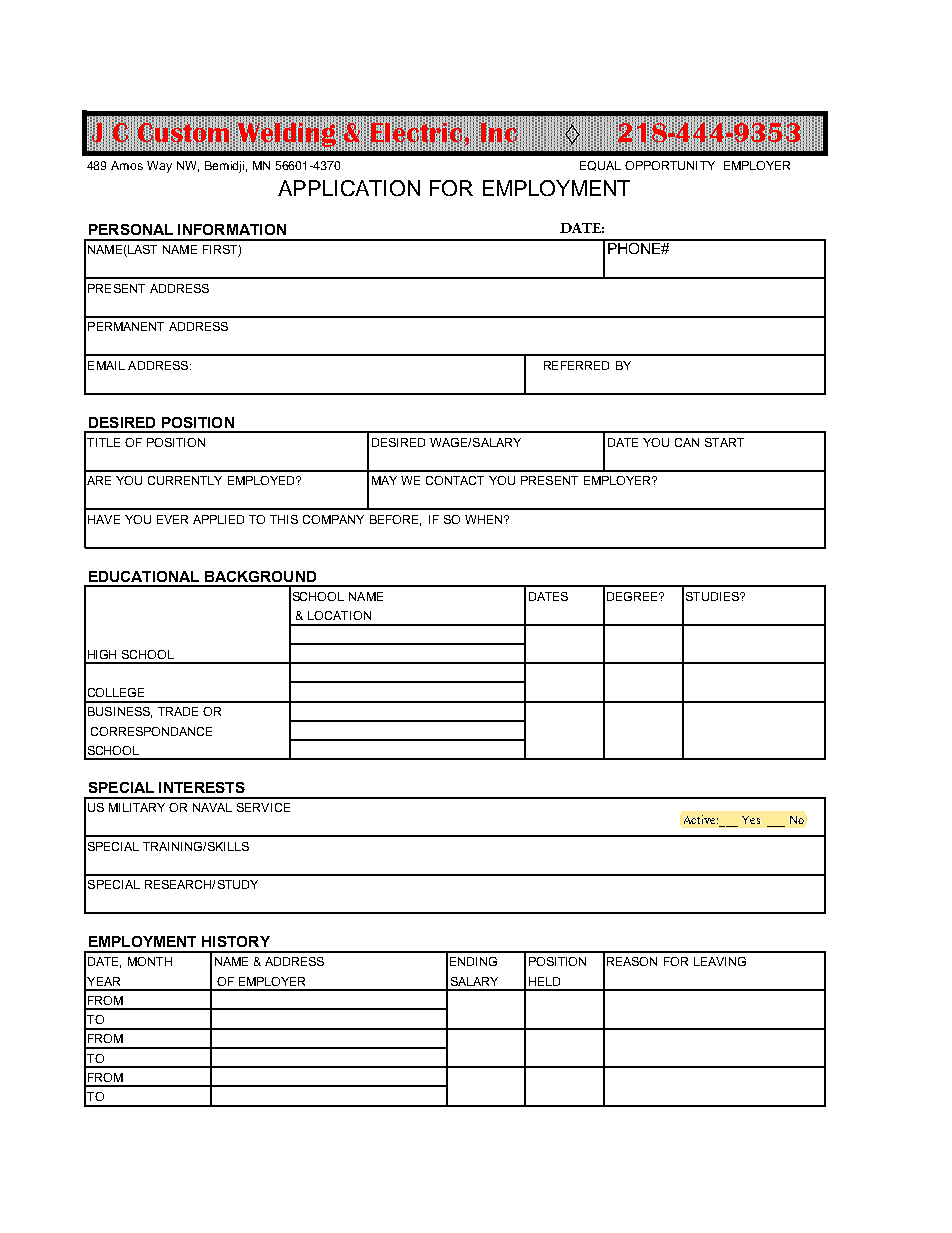 This page has width=952, height=1233. What do you see at coordinates (349, 188) in the page?
I see `APPLICATION` at bounding box center [349, 188].
